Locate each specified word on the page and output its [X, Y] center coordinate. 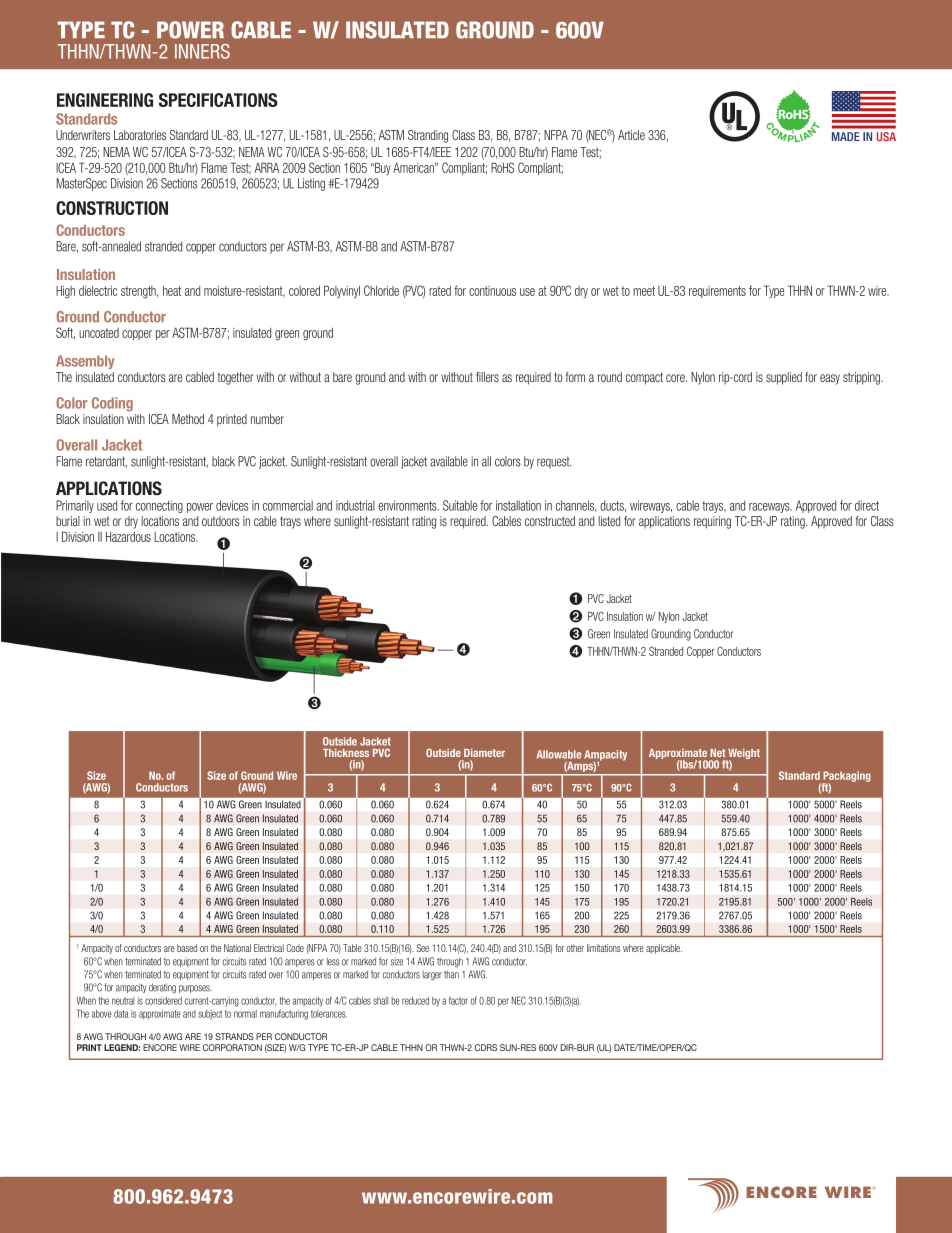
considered [163, 1001]
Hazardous [128, 537]
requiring [712, 522]
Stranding [428, 136]
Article [631, 135]
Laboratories [140, 135]
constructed [550, 521]
